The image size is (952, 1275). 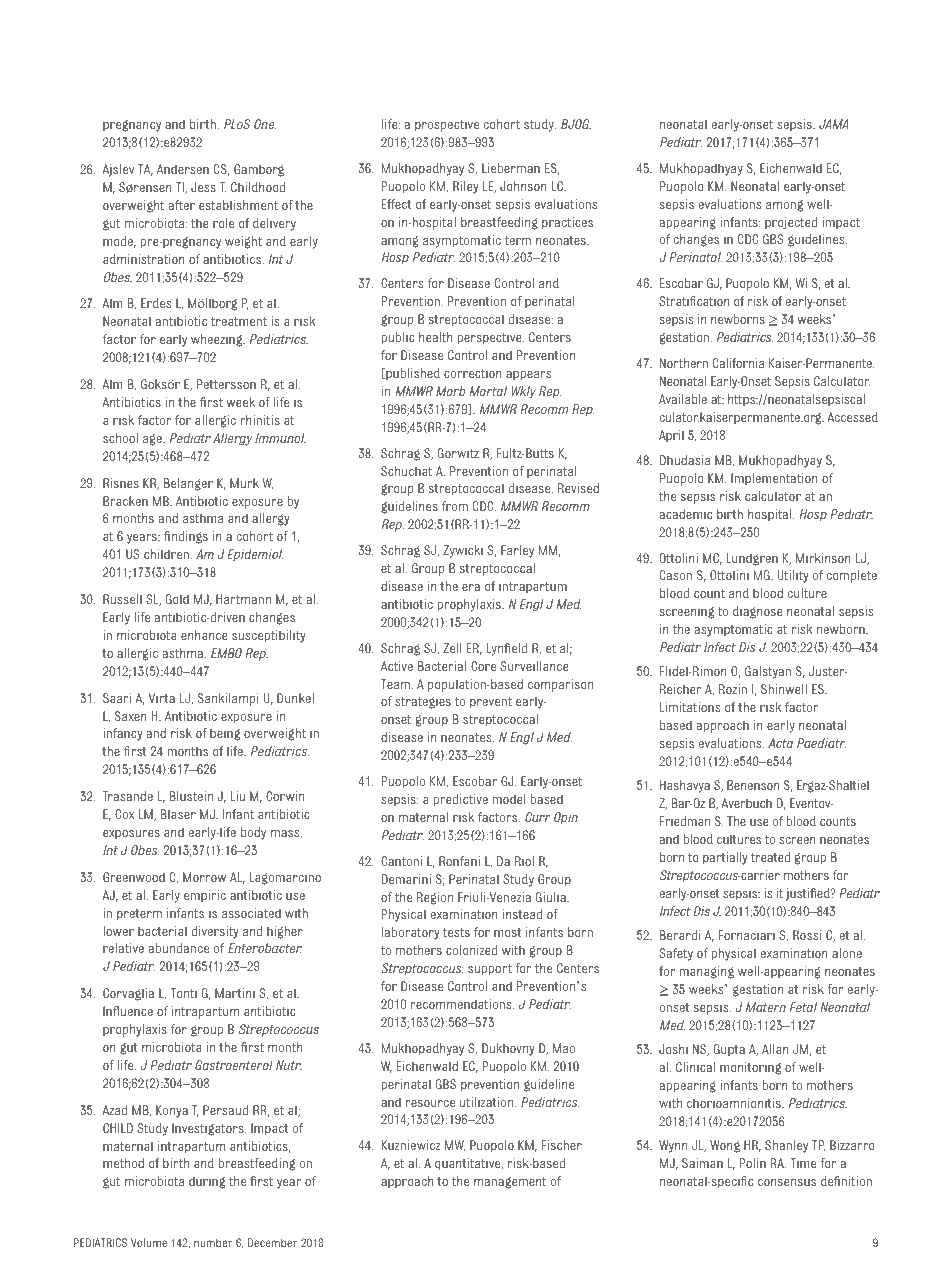 What do you see at coordinates (770, 857) in the screenshot?
I see `treated` at bounding box center [770, 857].
